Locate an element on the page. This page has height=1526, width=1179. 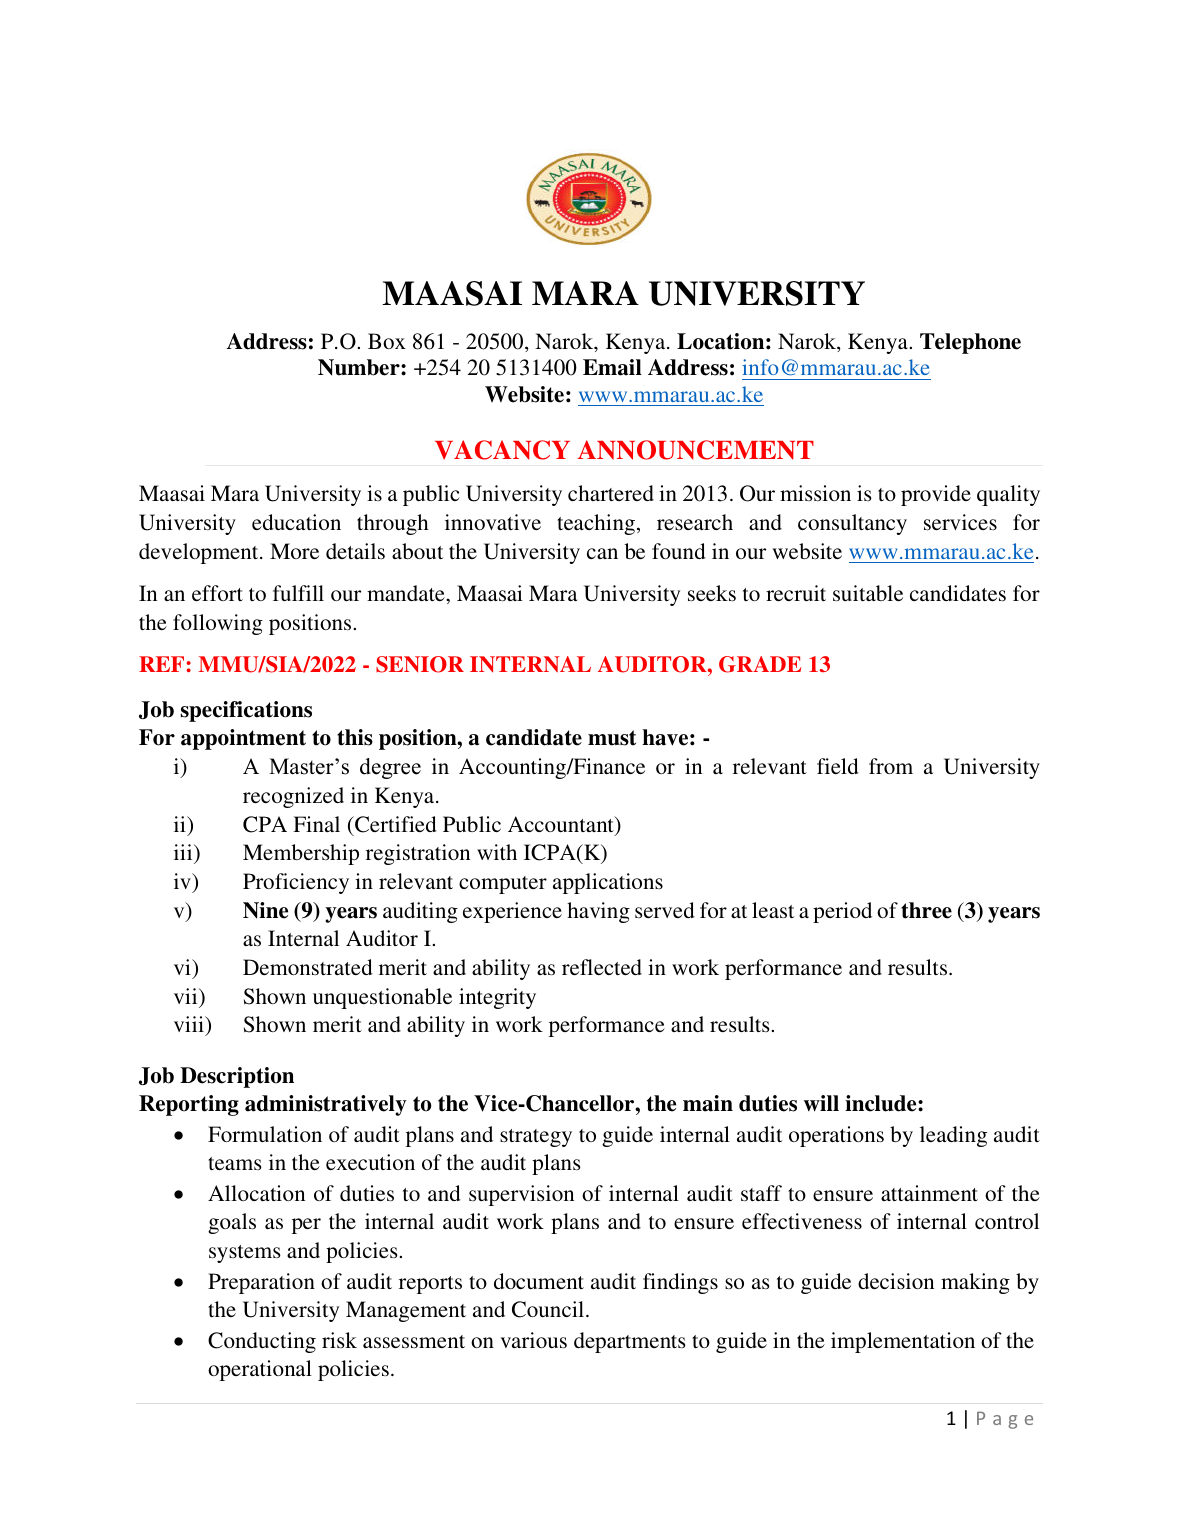
leading is located at coordinates (953, 1136).
